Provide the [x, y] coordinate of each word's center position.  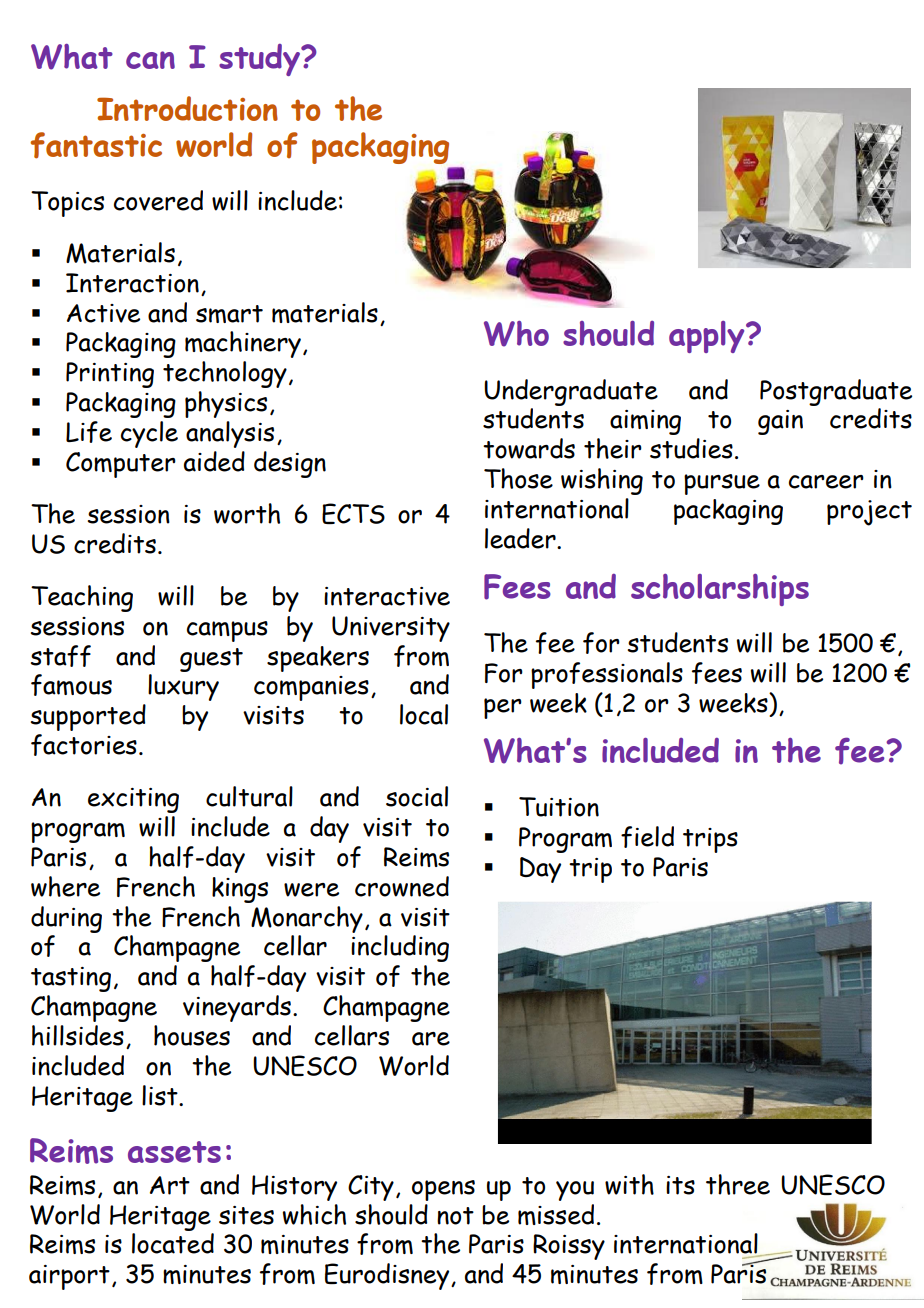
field [647, 837]
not [455, 1216]
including [400, 948]
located [173, 1243]
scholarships [720, 590]
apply [708, 337]
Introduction [187, 108]
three [738, 1184]
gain [780, 422]
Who [516, 334]
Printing [110, 375]
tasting [71, 979]
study [260, 60]
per [503, 708]
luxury [183, 687]
